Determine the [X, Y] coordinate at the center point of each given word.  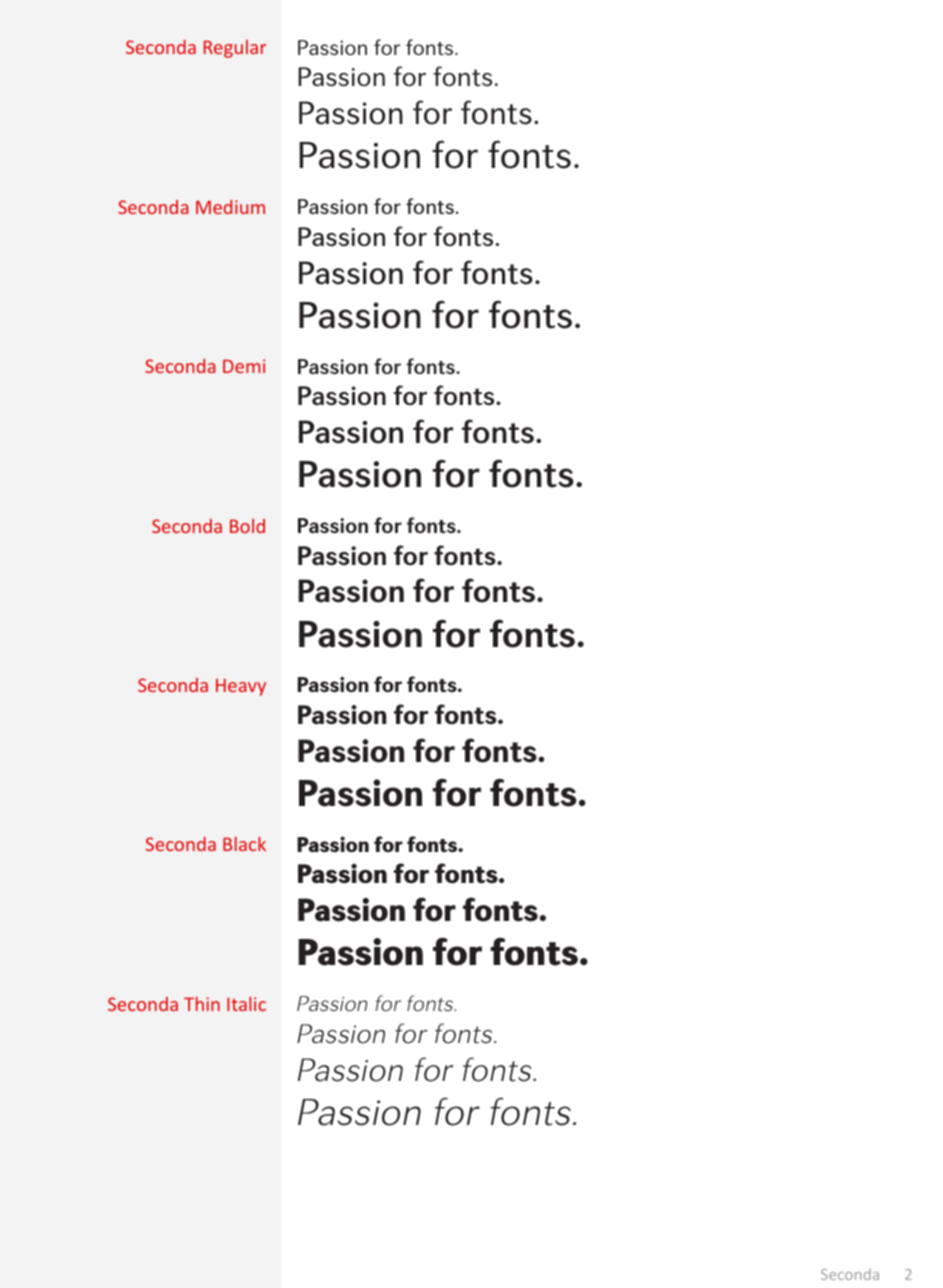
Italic [246, 1004]
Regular [235, 49]
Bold [247, 526]
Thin [202, 1004]
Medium [230, 207]
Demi [244, 366]
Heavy [241, 687]
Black [244, 844]
